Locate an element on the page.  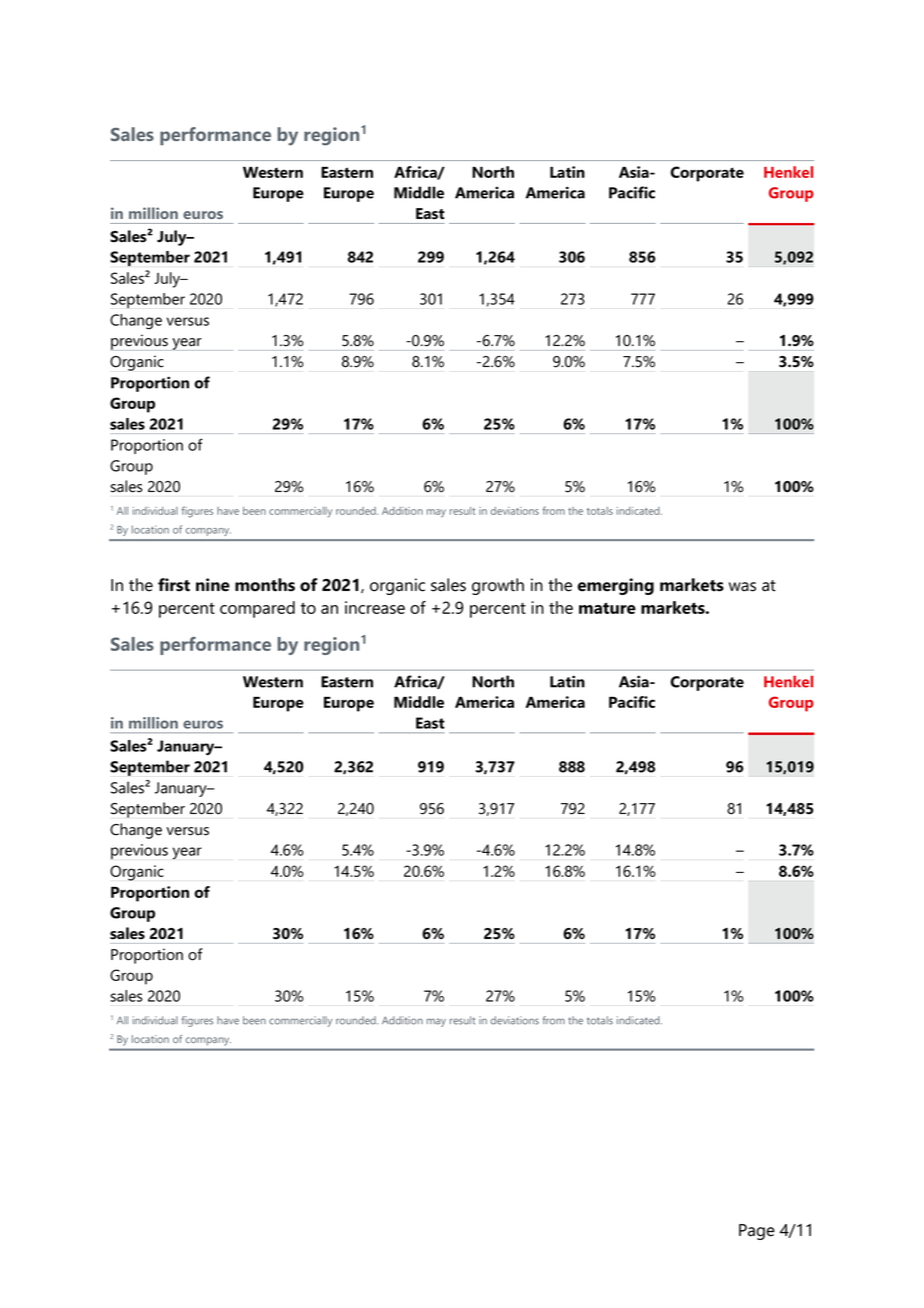
months is located at coordinates (265, 585).
